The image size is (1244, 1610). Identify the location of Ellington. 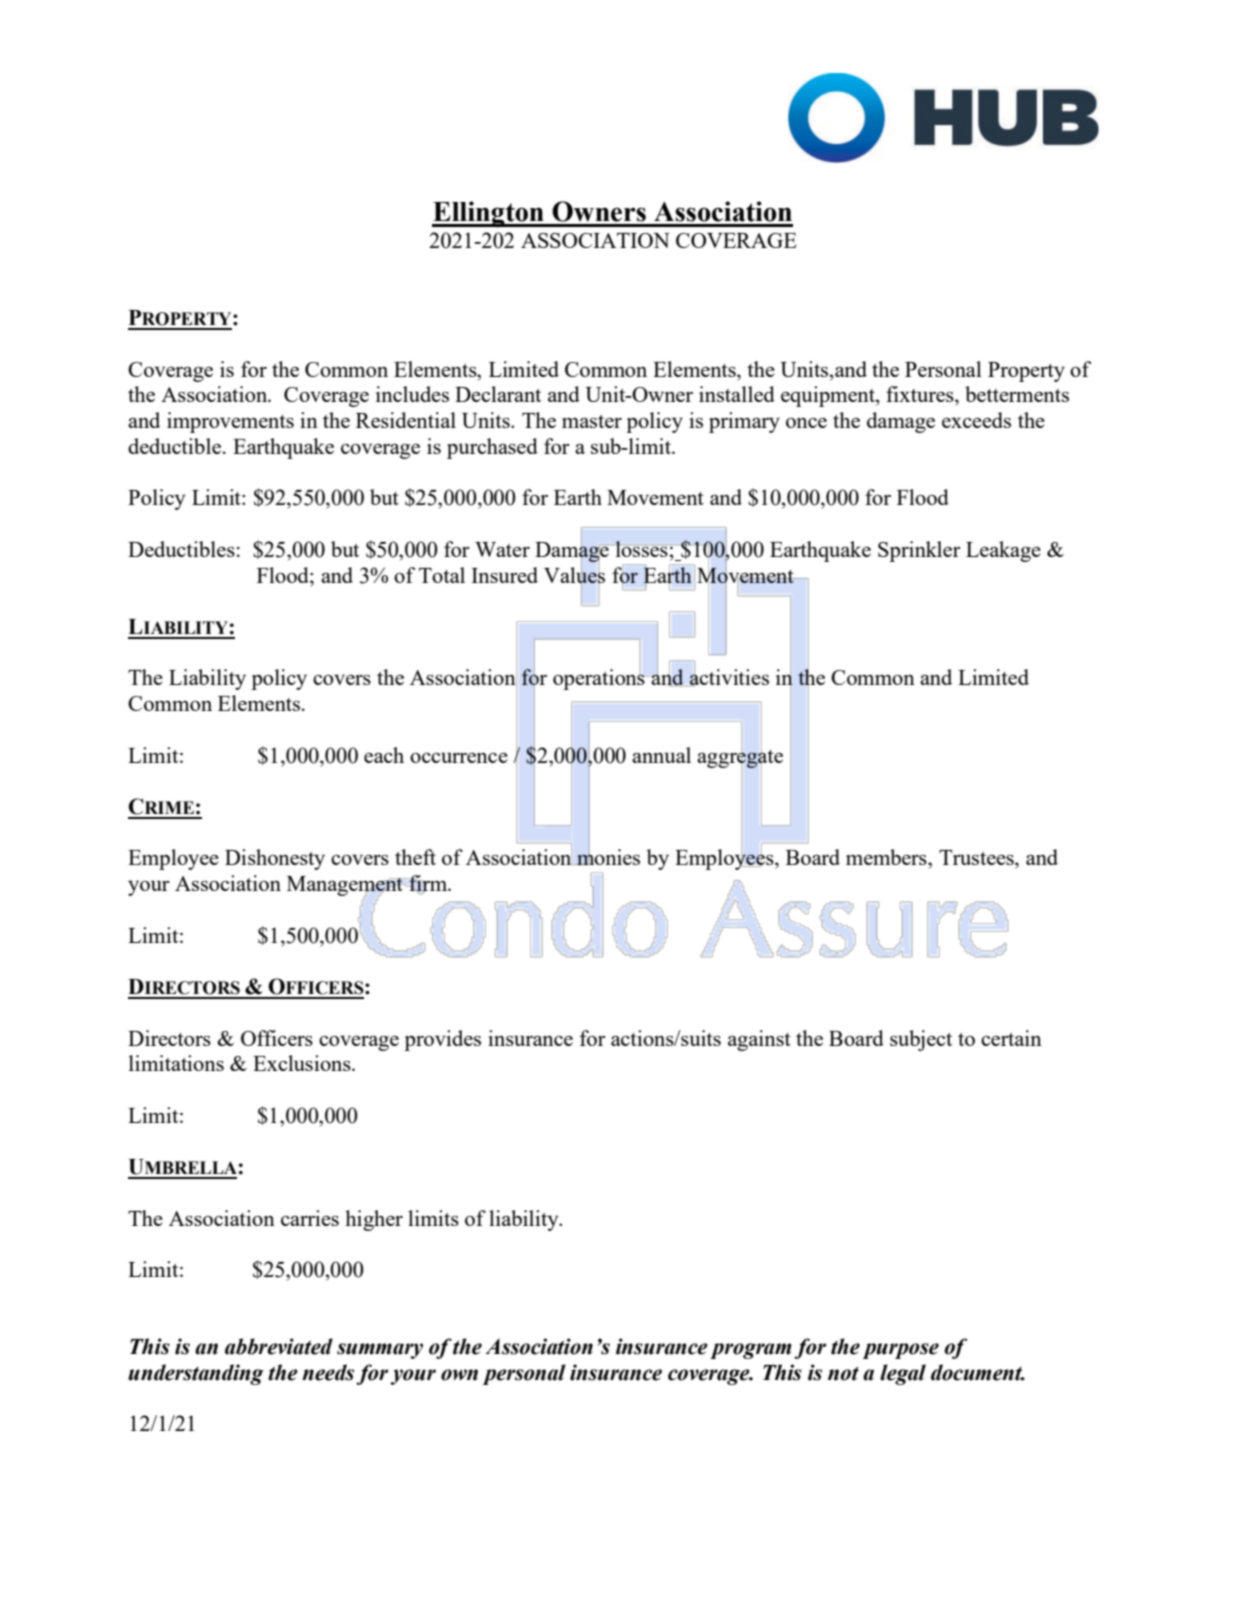
(489, 214).
